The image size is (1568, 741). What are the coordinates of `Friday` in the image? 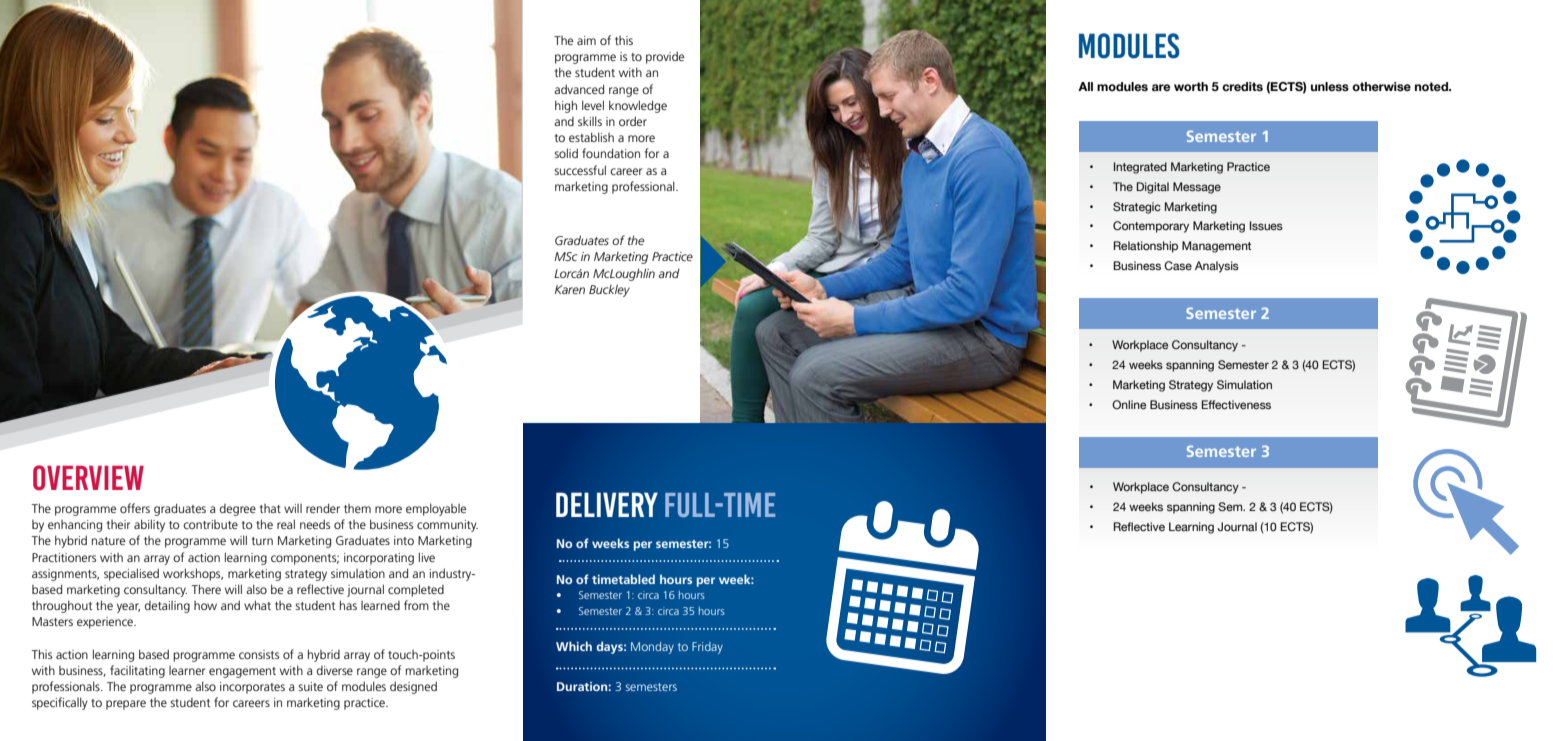 It's located at (707, 648).
